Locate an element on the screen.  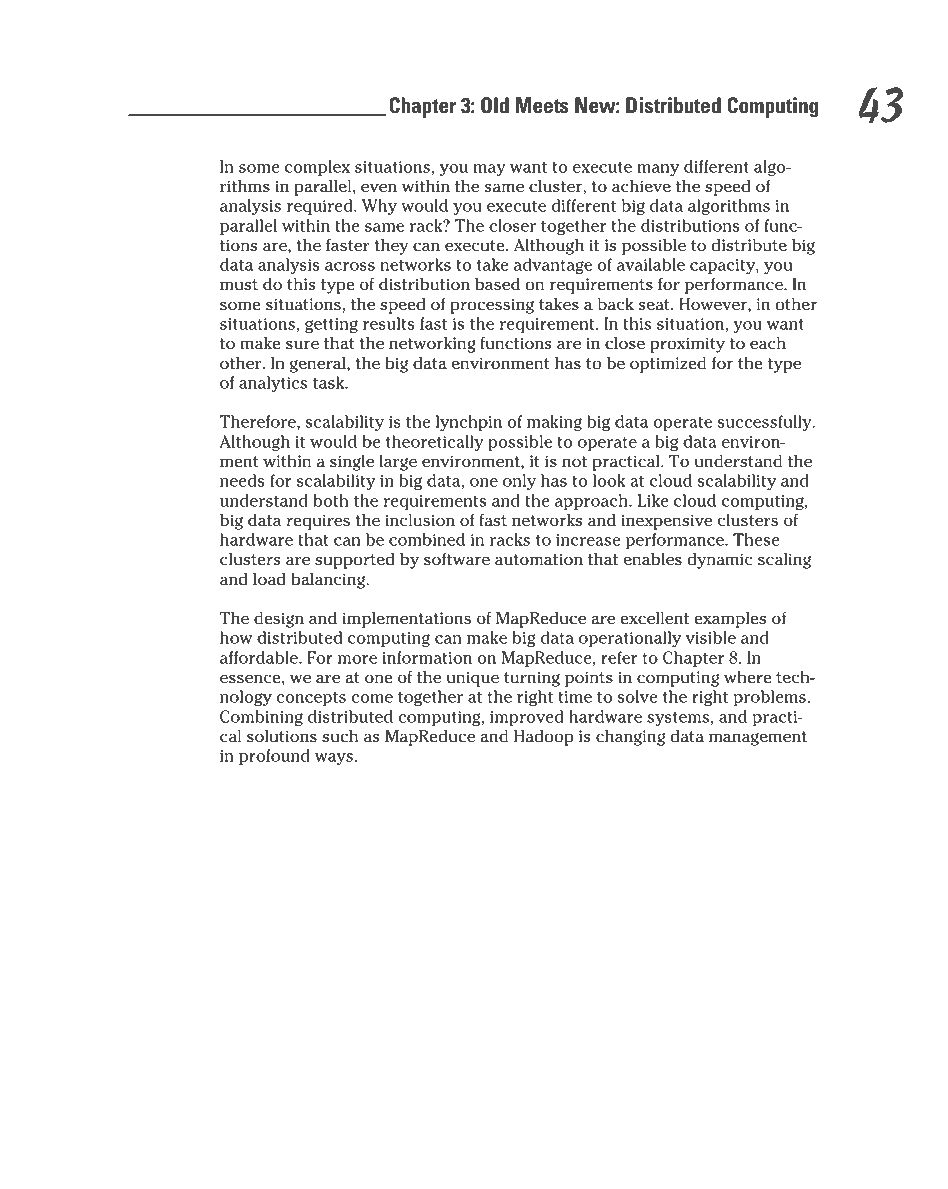
Old is located at coordinates (495, 105).
